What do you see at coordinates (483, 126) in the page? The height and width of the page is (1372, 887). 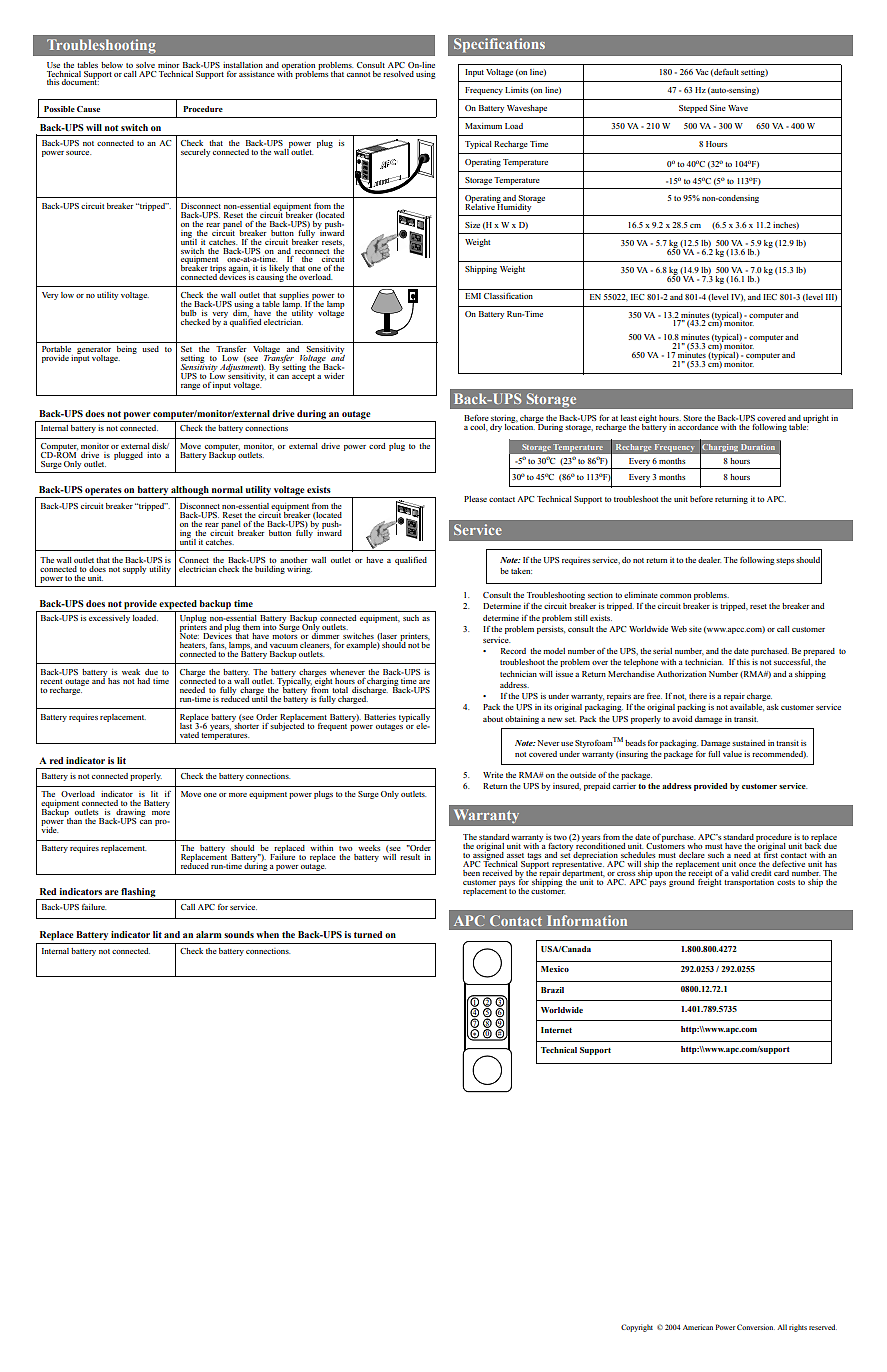 I see `Maximum` at bounding box center [483, 126].
